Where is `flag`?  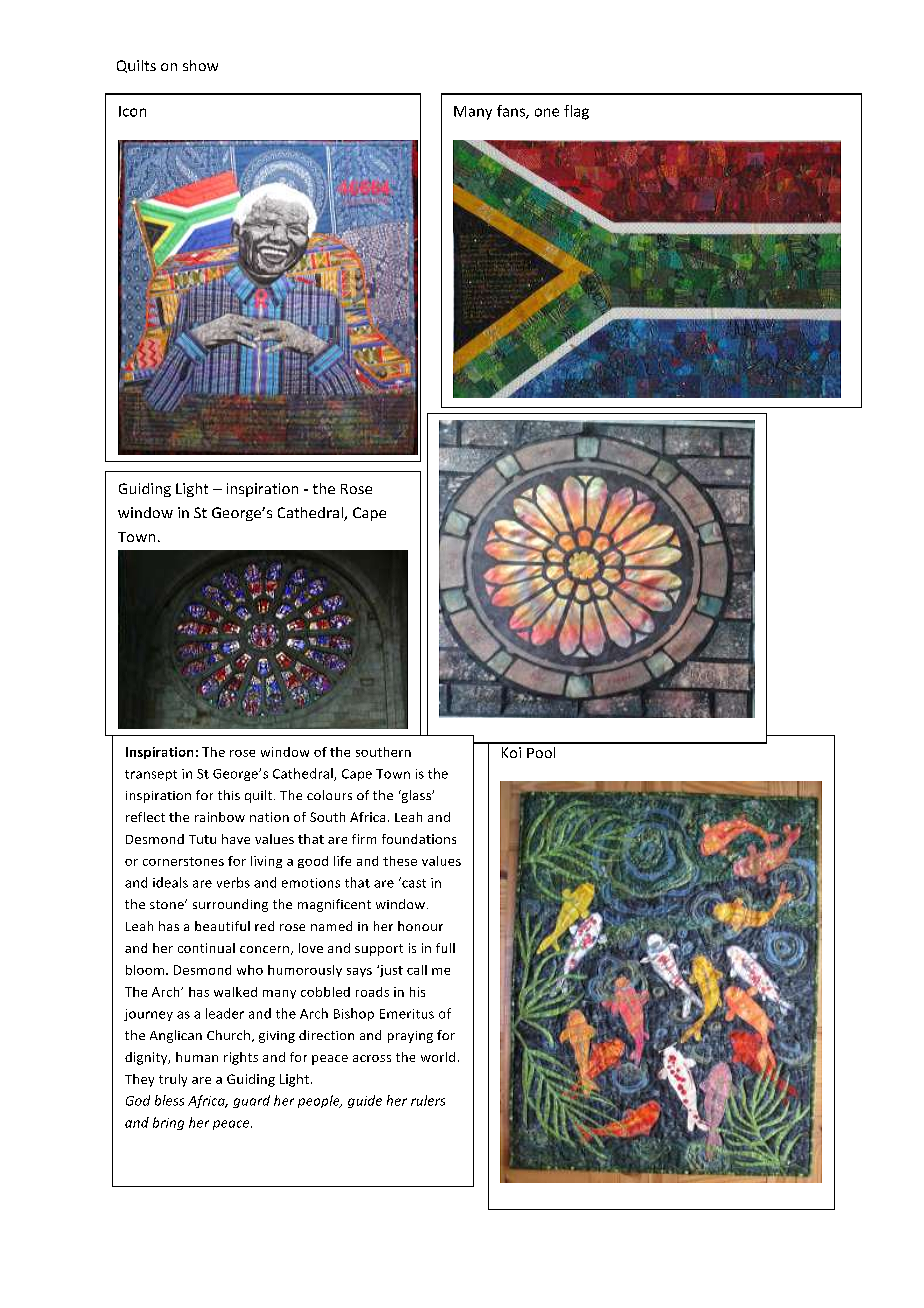 flag is located at coordinates (576, 112).
